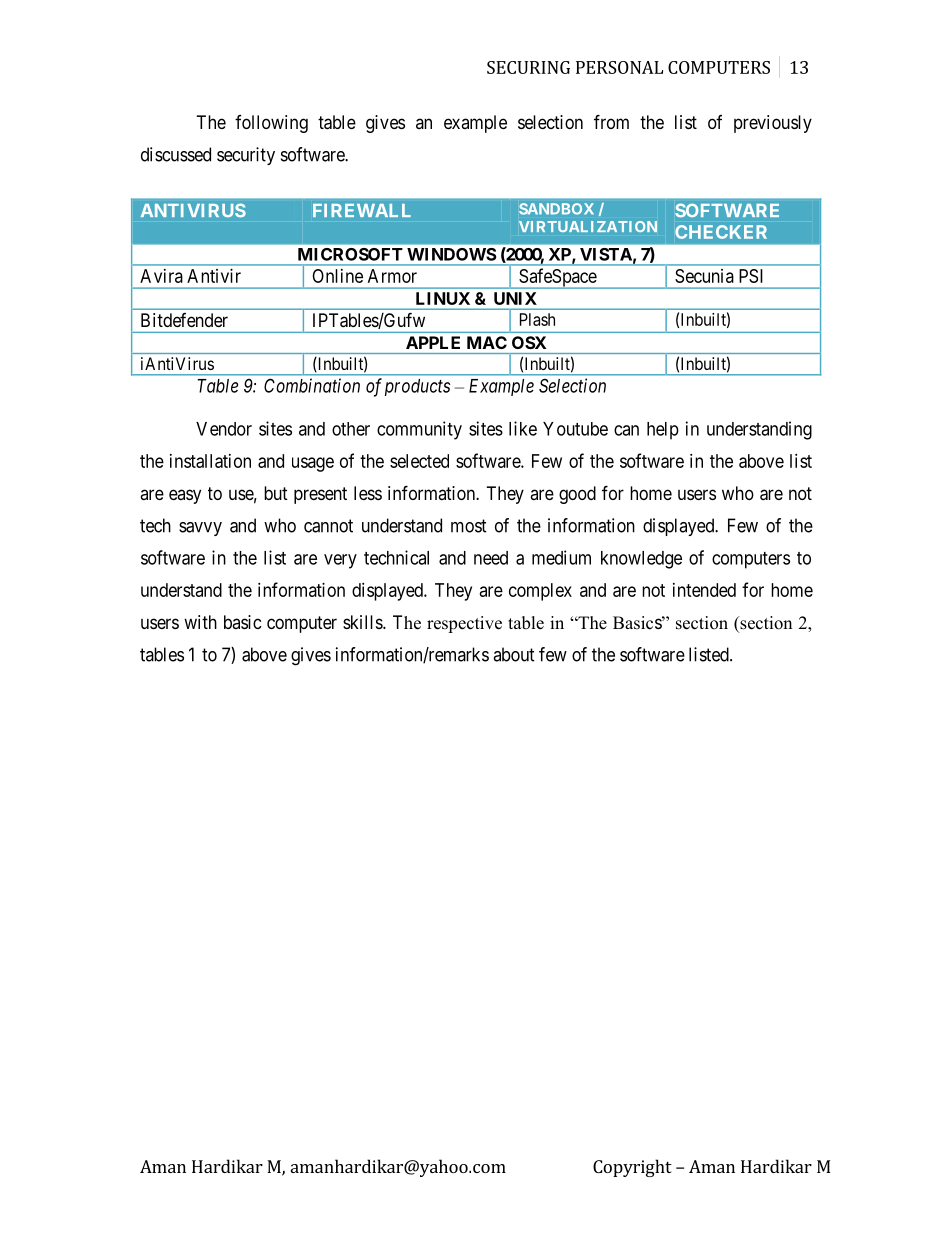  What do you see at coordinates (271, 124) in the document?
I see `following` at bounding box center [271, 124].
